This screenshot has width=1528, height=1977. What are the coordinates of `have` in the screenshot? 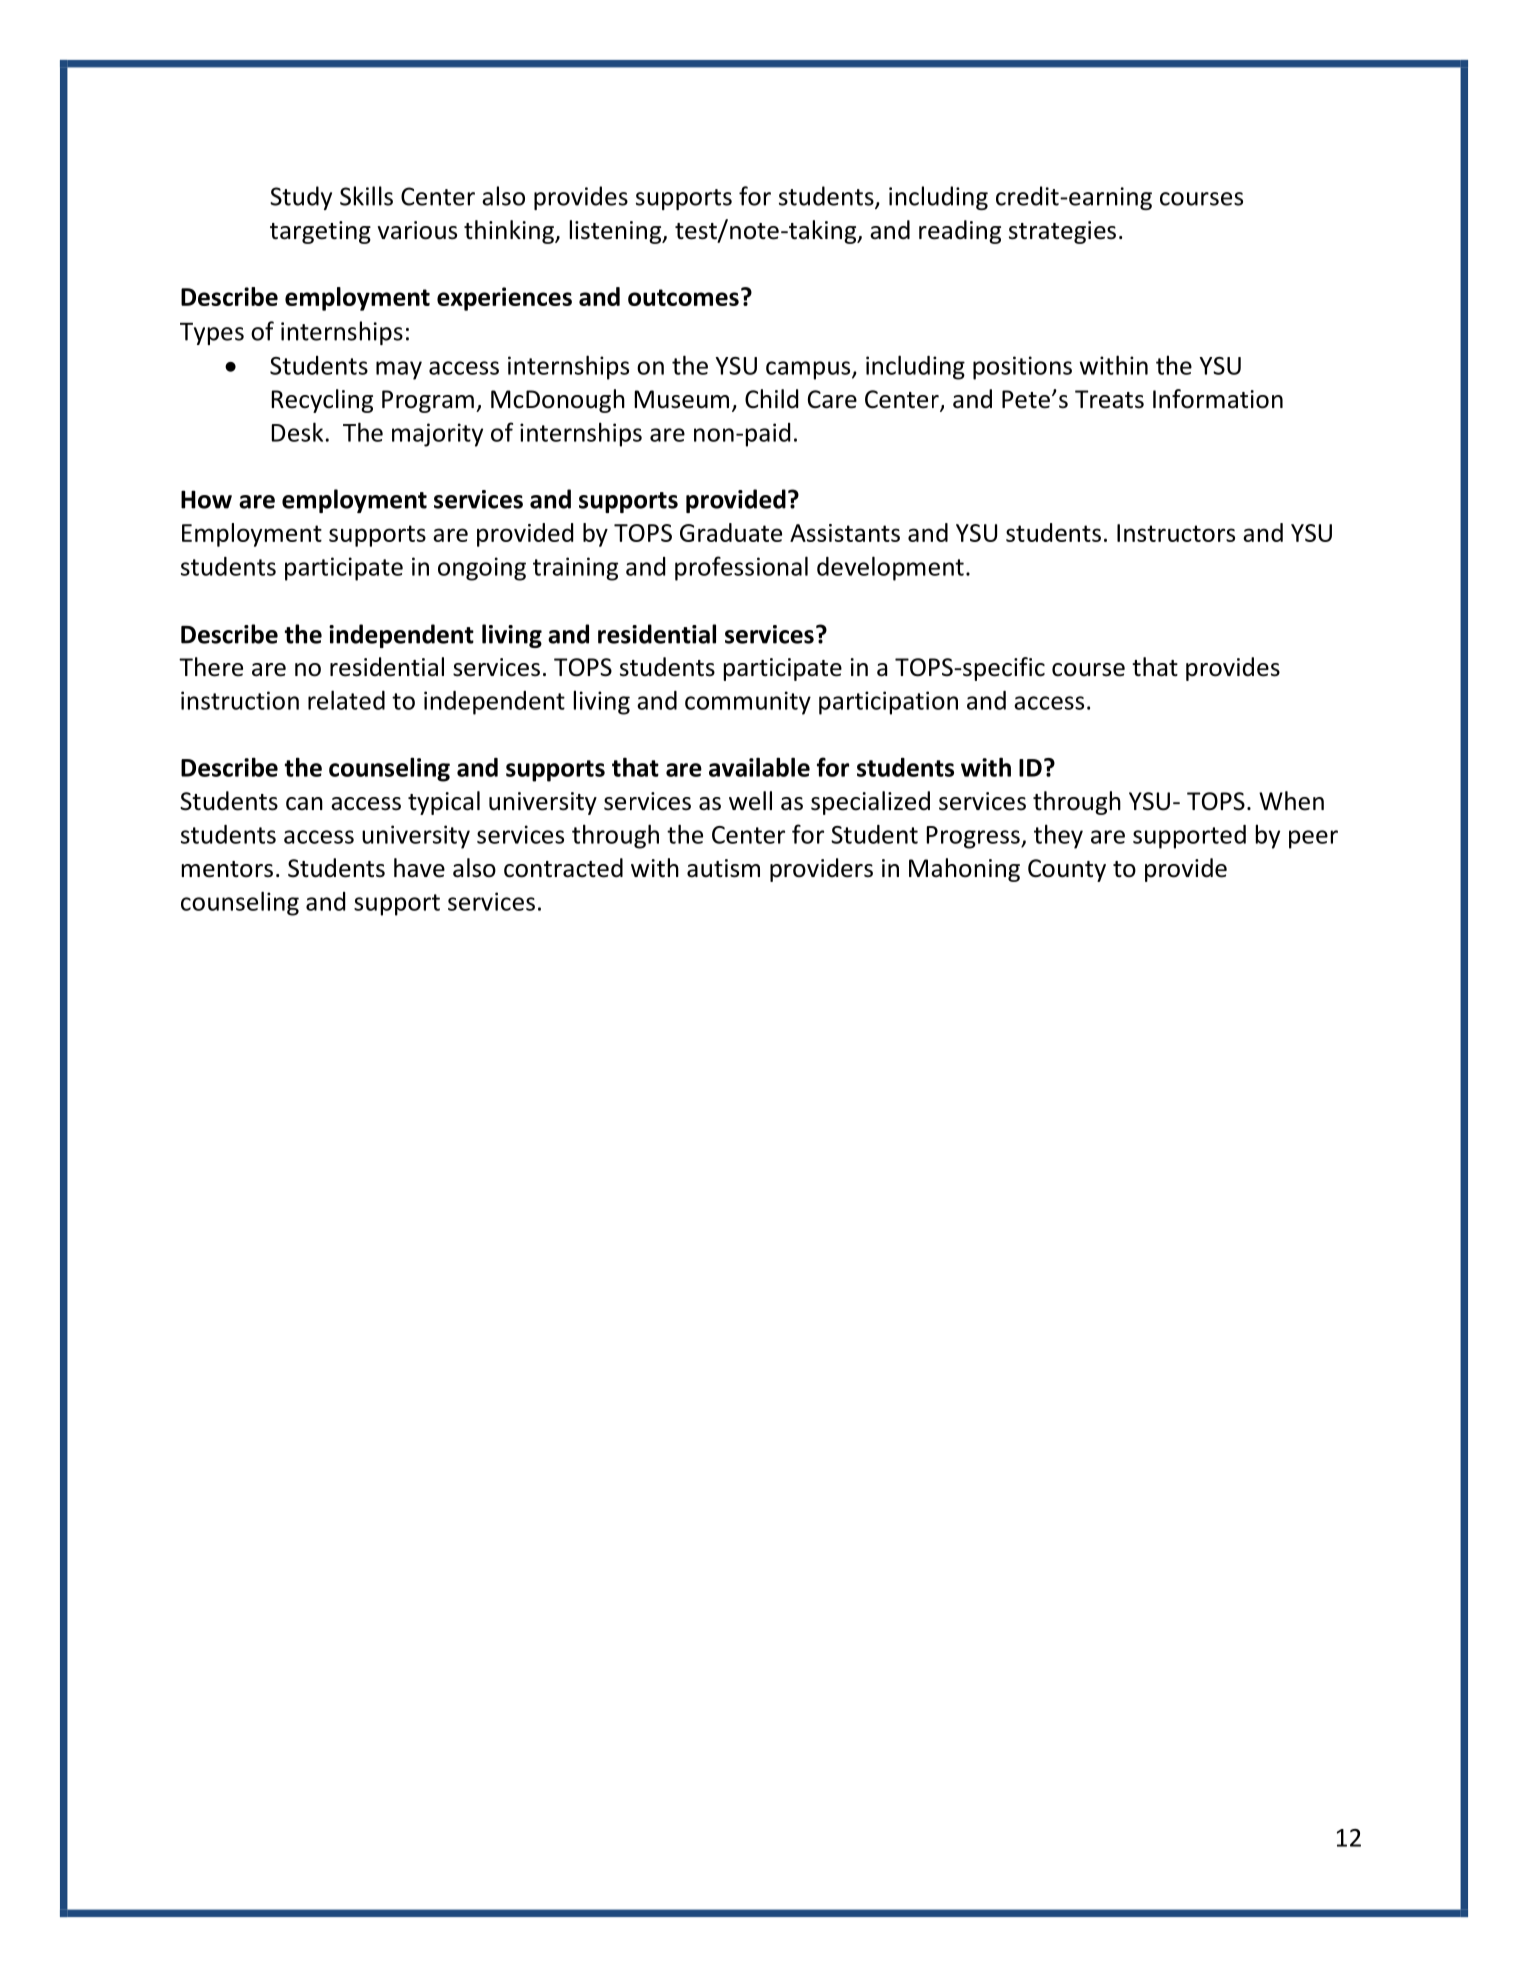 It's located at (419, 868).
